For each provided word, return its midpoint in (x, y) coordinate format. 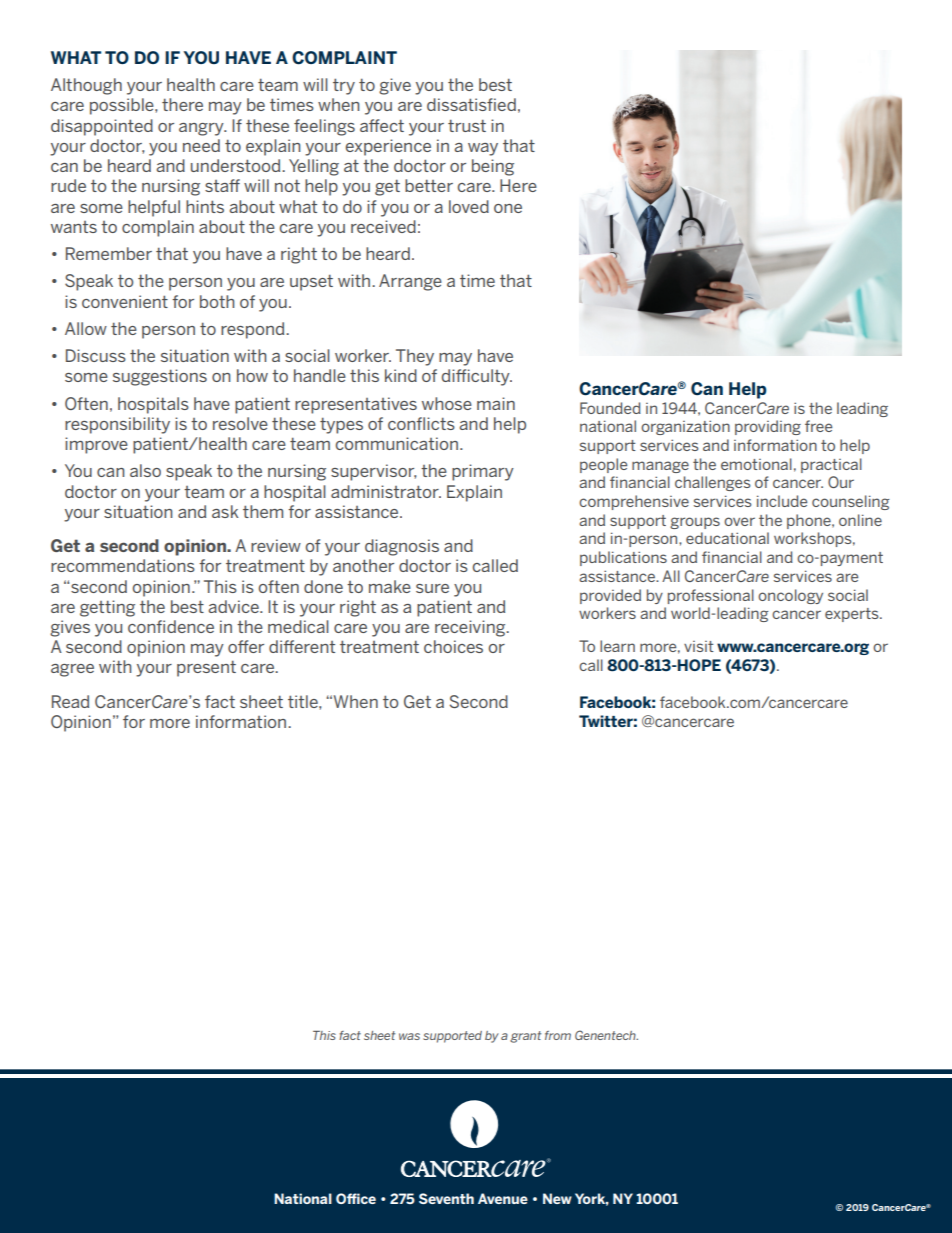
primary (483, 472)
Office (356, 1198)
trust (467, 126)
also (145, 470)
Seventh (446, 1198)
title (304, 701)
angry (202, 129)
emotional (756, 464)
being (493, 167)
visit (699, 646)
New (557, 1198)
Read (70, 701)
